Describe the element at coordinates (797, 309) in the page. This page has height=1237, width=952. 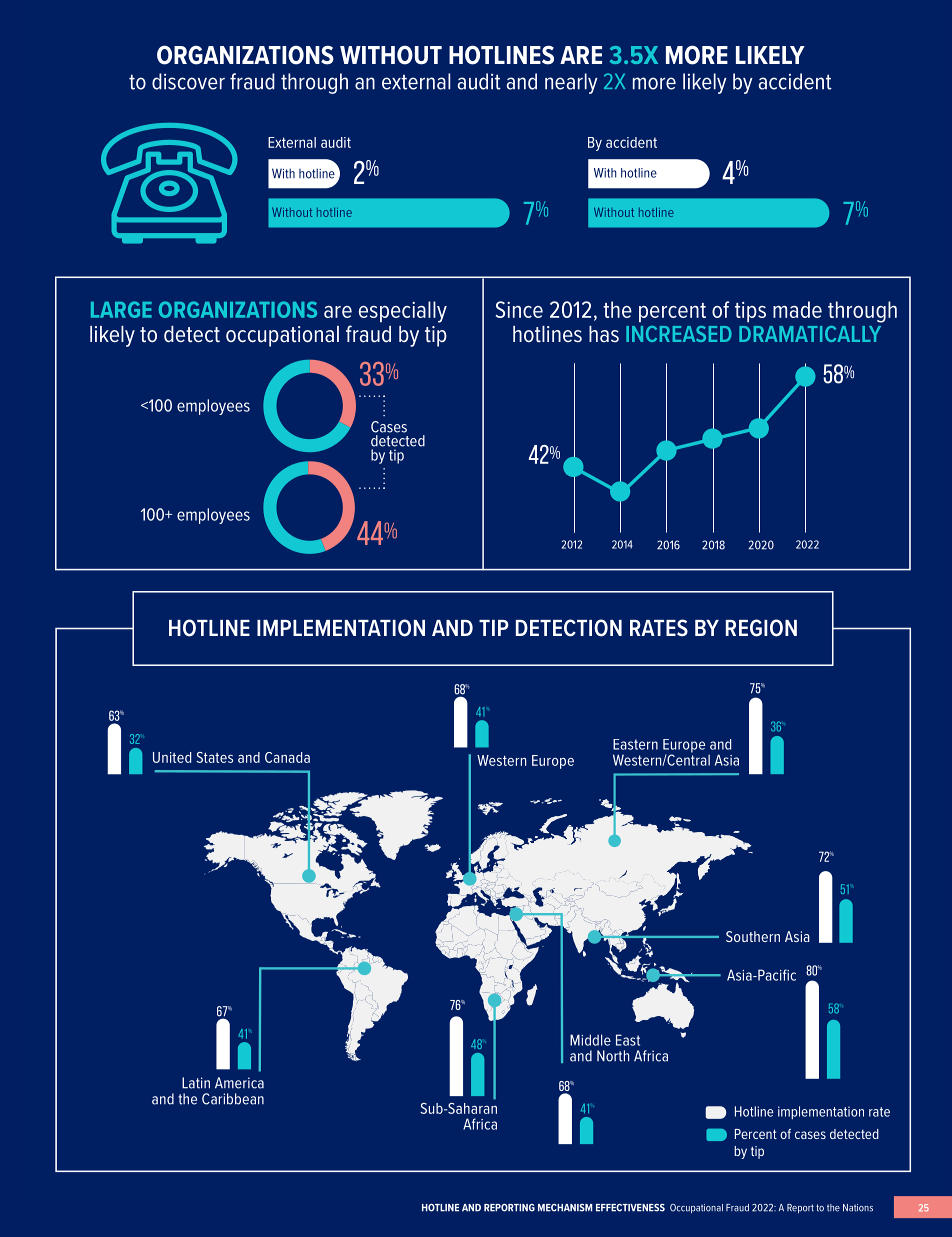
I see `made` at that location.
